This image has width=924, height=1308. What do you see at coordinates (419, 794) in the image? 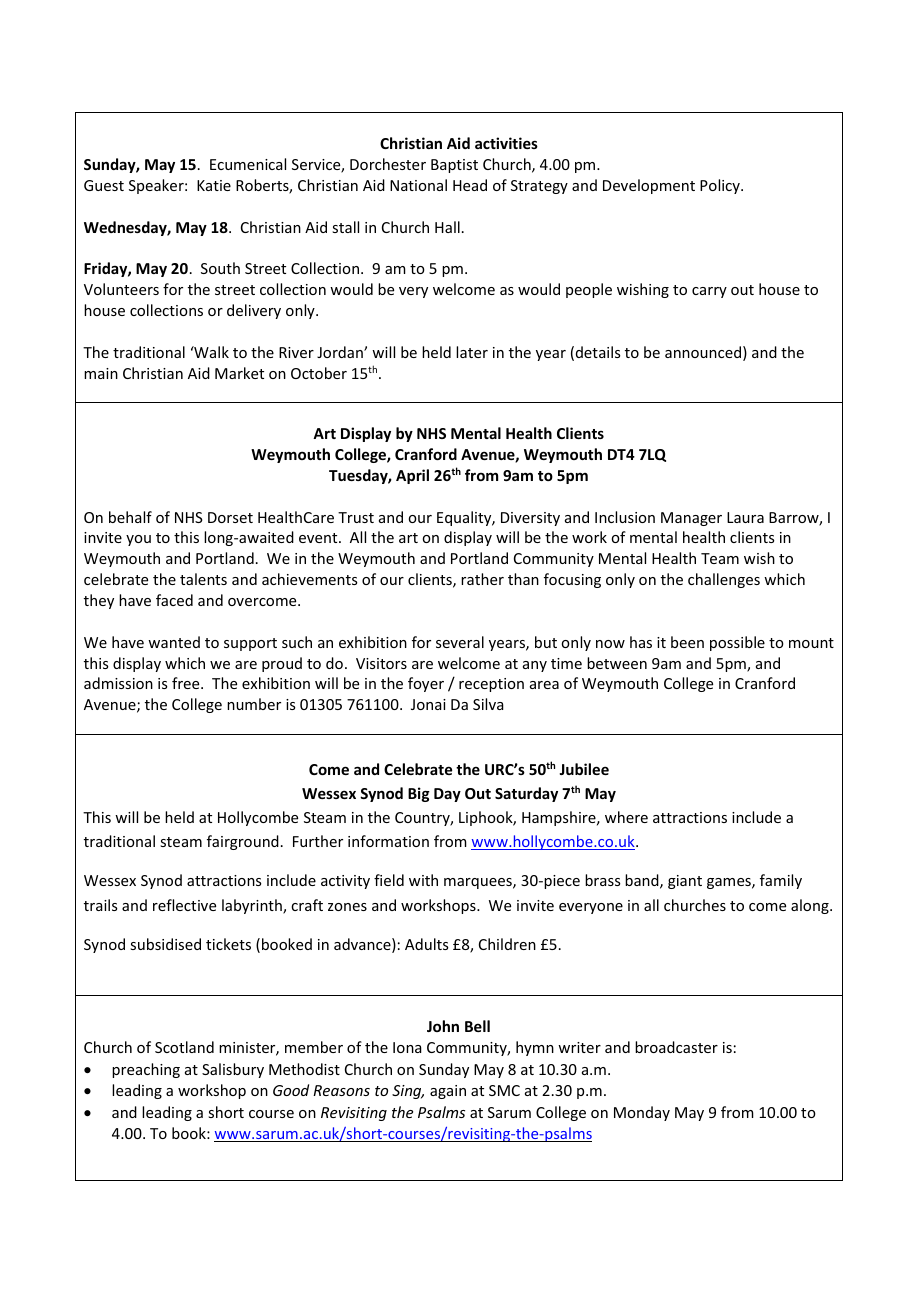
I see `Big` at bounding box center [419, 794].
